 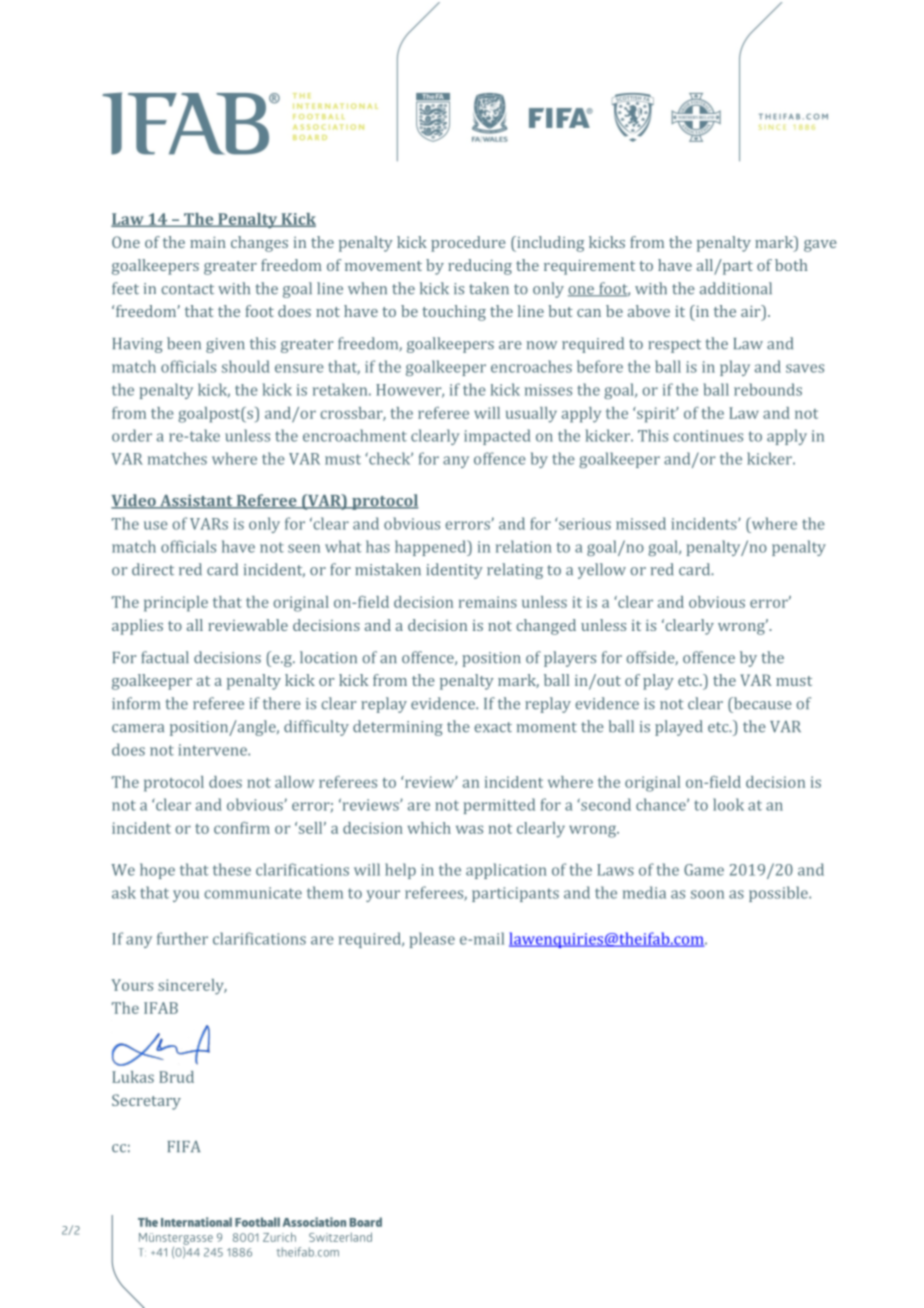 I want to click on because, so click(x=761, y=703).
